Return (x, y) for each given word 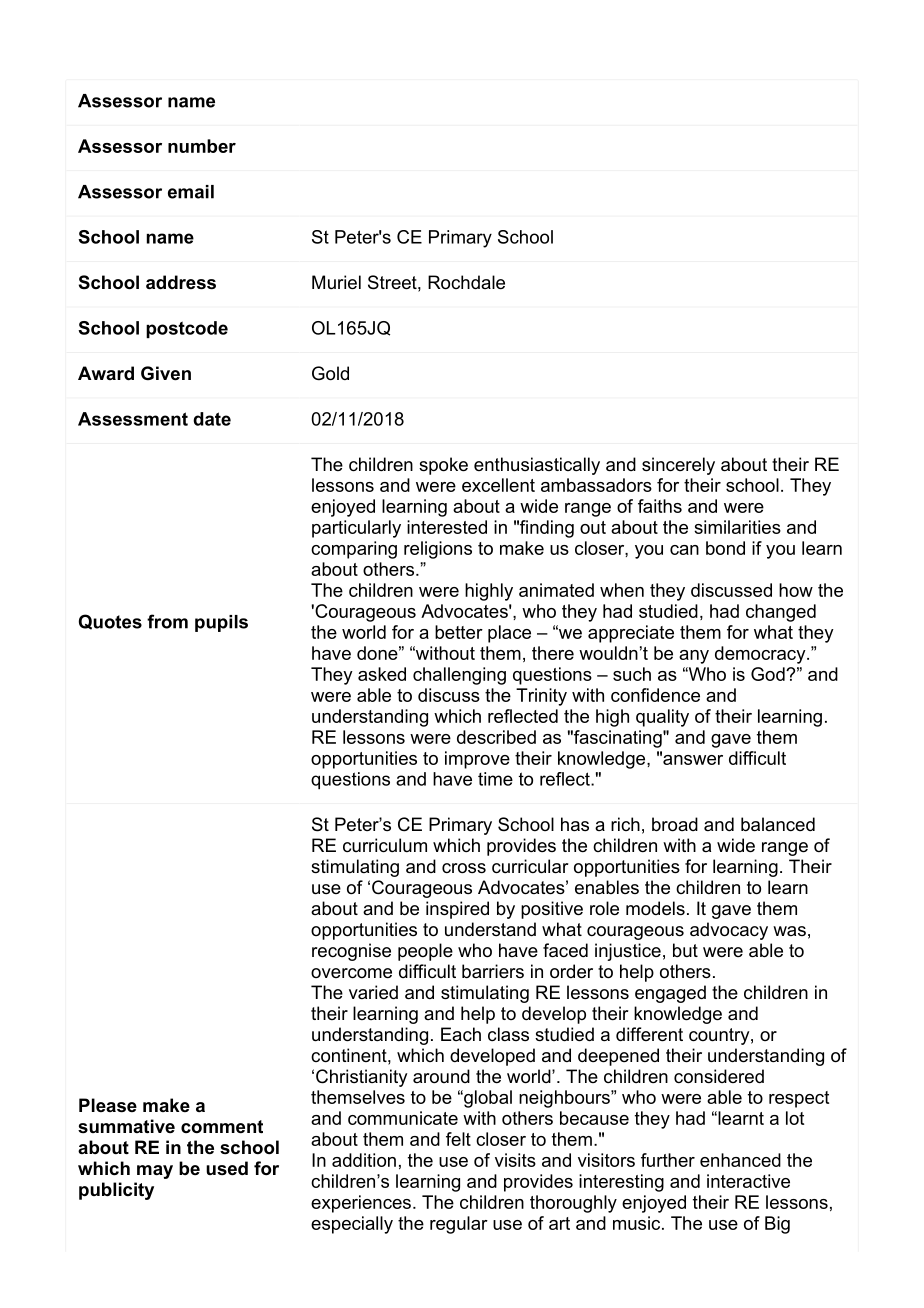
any (694, 657)
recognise (351, 952)
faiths (660, 506)
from (167, 621)
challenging (459, 676)
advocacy (729, 931)
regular (459, 1225)
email (191, 192)
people (425, 952)
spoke (443, 466)
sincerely (678, 466)
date (212, 419)
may (155, 1172)
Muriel (336, 282)
